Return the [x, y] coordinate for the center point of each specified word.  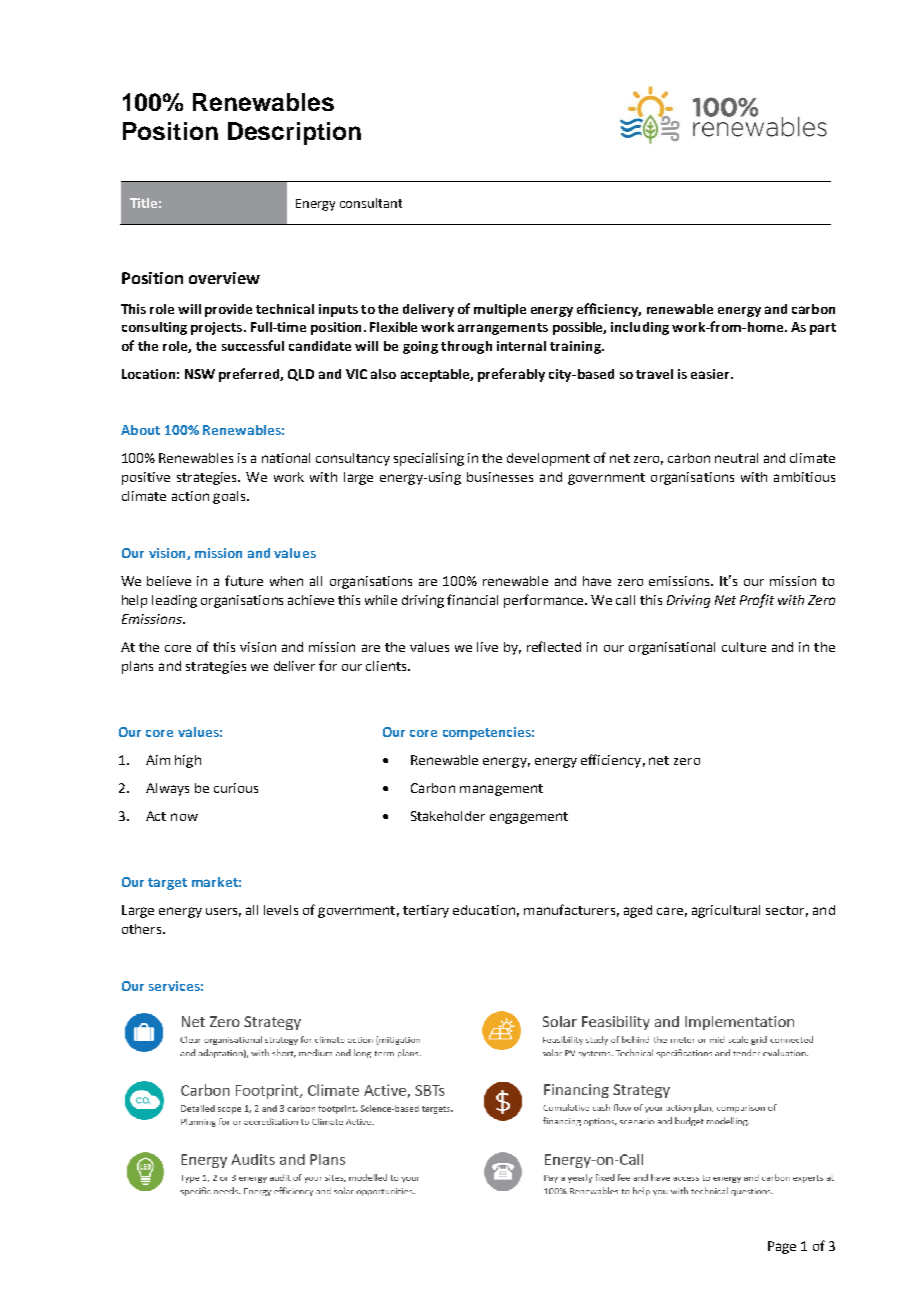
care [670, 911]
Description [294, 133]
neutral [736, 458]
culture [744, 647]
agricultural [726, 911]
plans [137, 667]
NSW [200, 374]
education [484, 910]
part [823, 329]
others [143, 929]
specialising [429, 459]
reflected [554, 646]
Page [782, 1247]
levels [281, 910]
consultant [371, 203]
